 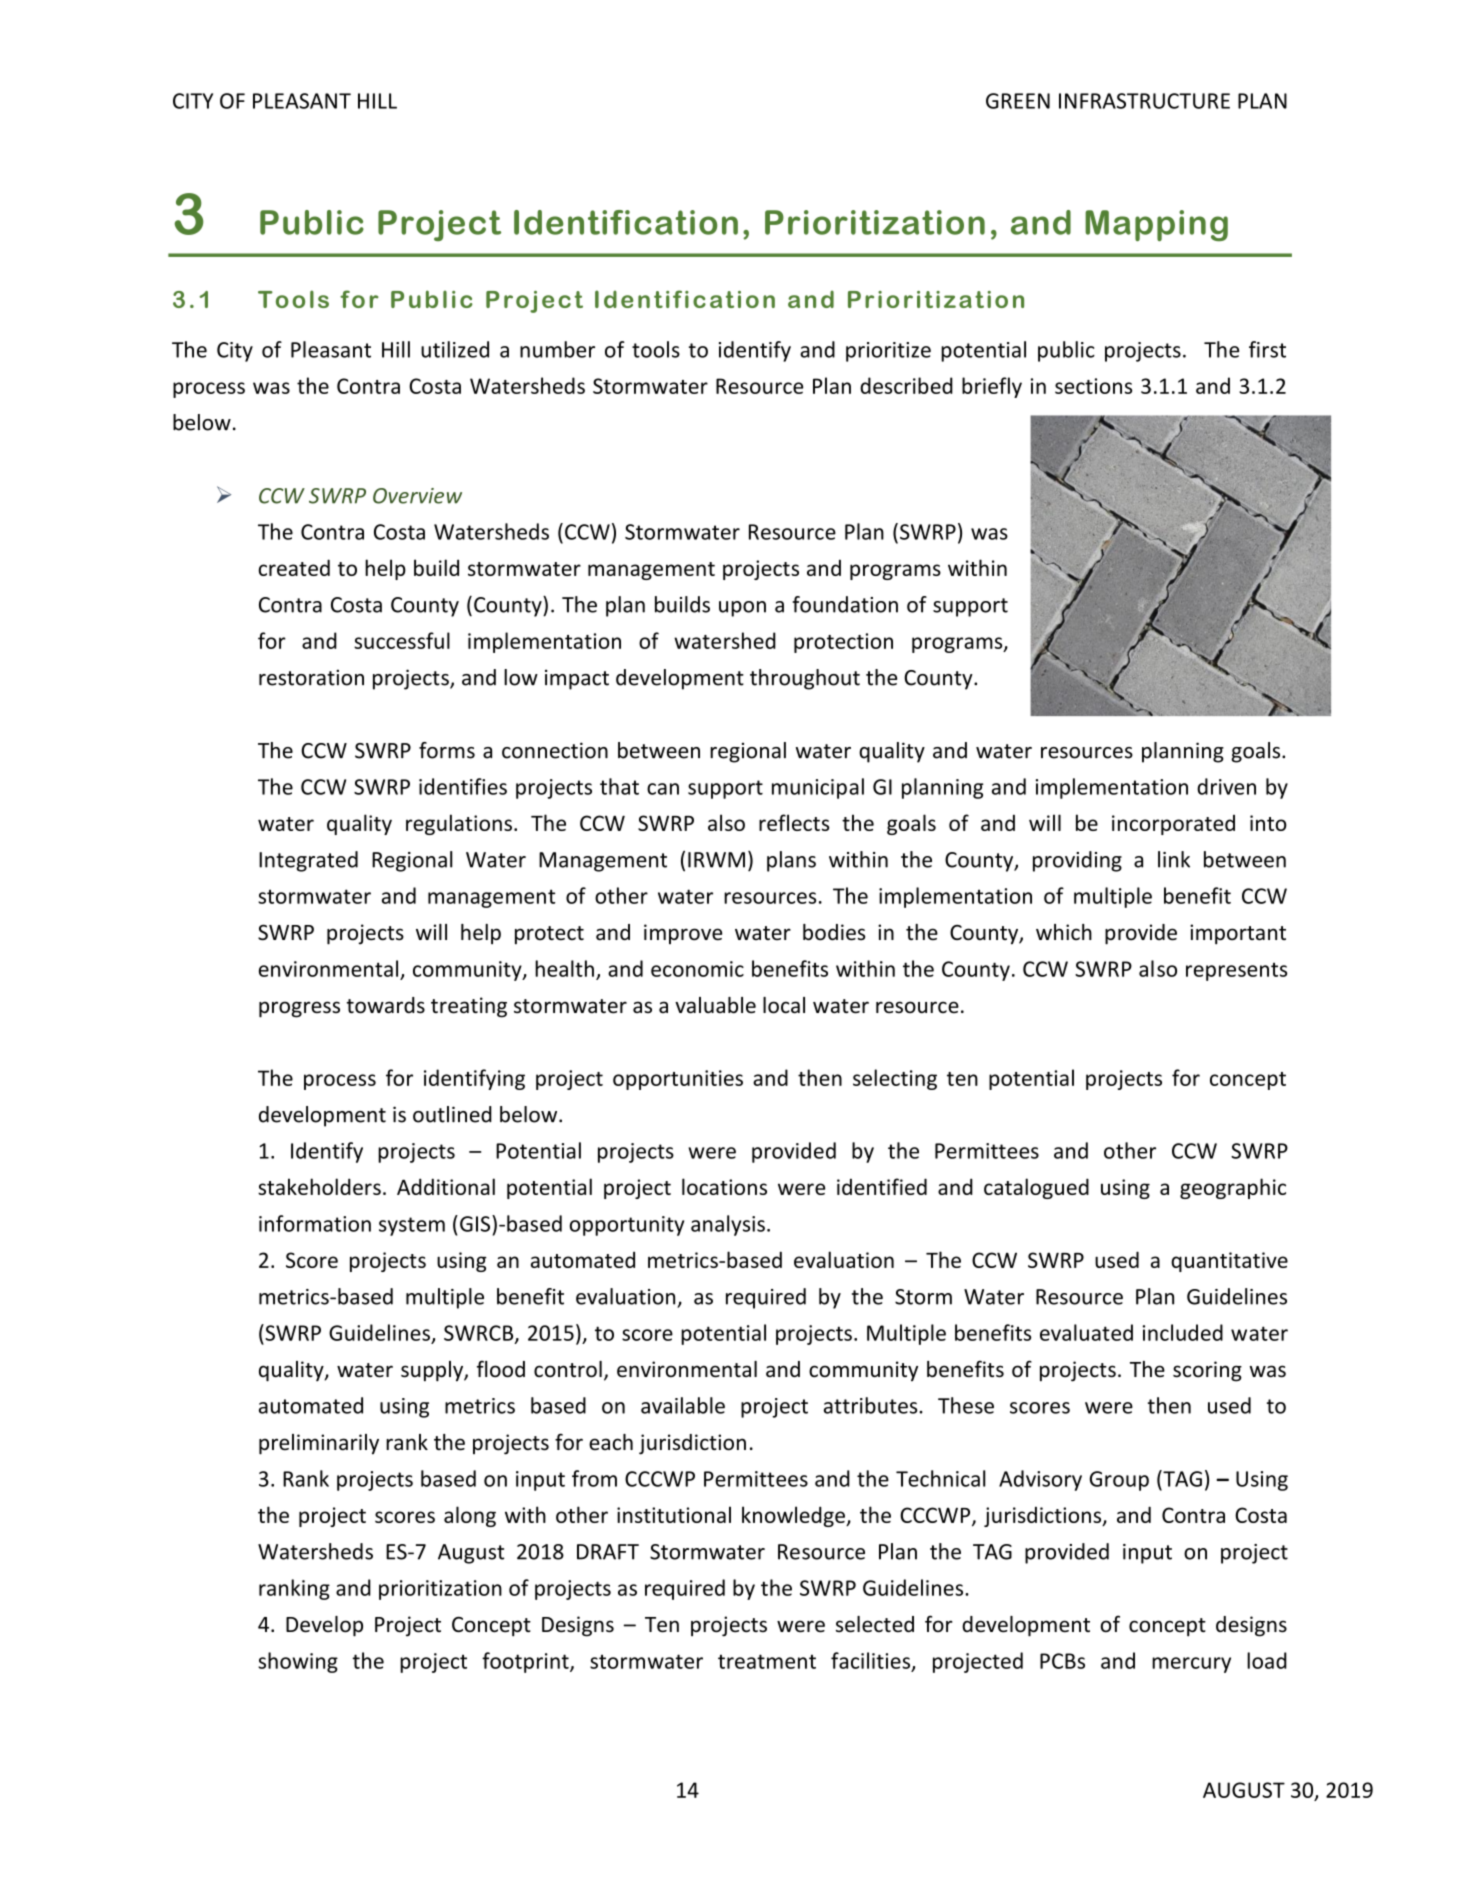 I want to click on treatment, so click(x=767, y=1661).
